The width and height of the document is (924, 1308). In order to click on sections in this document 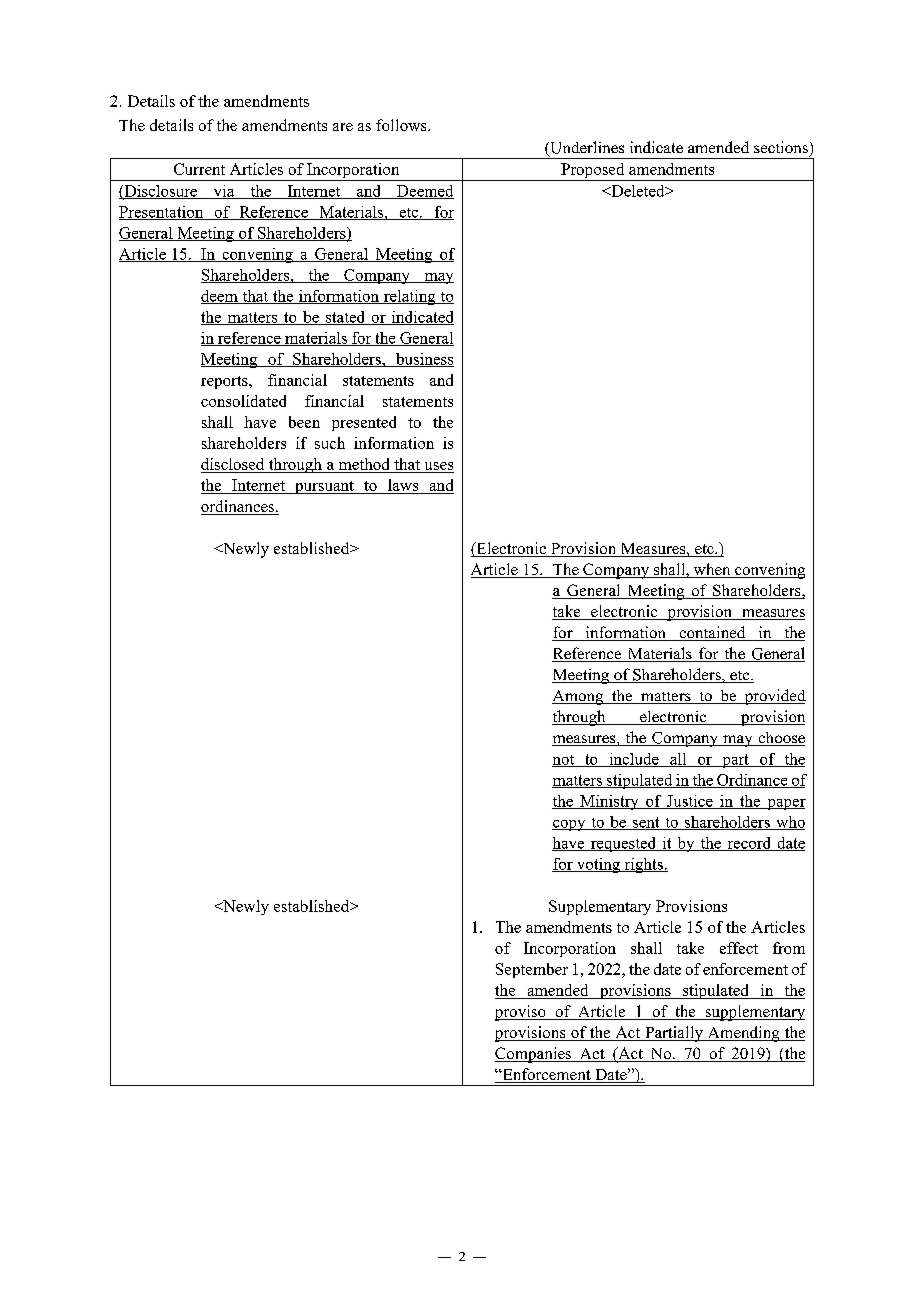, I will do `click(781, 147)`.
